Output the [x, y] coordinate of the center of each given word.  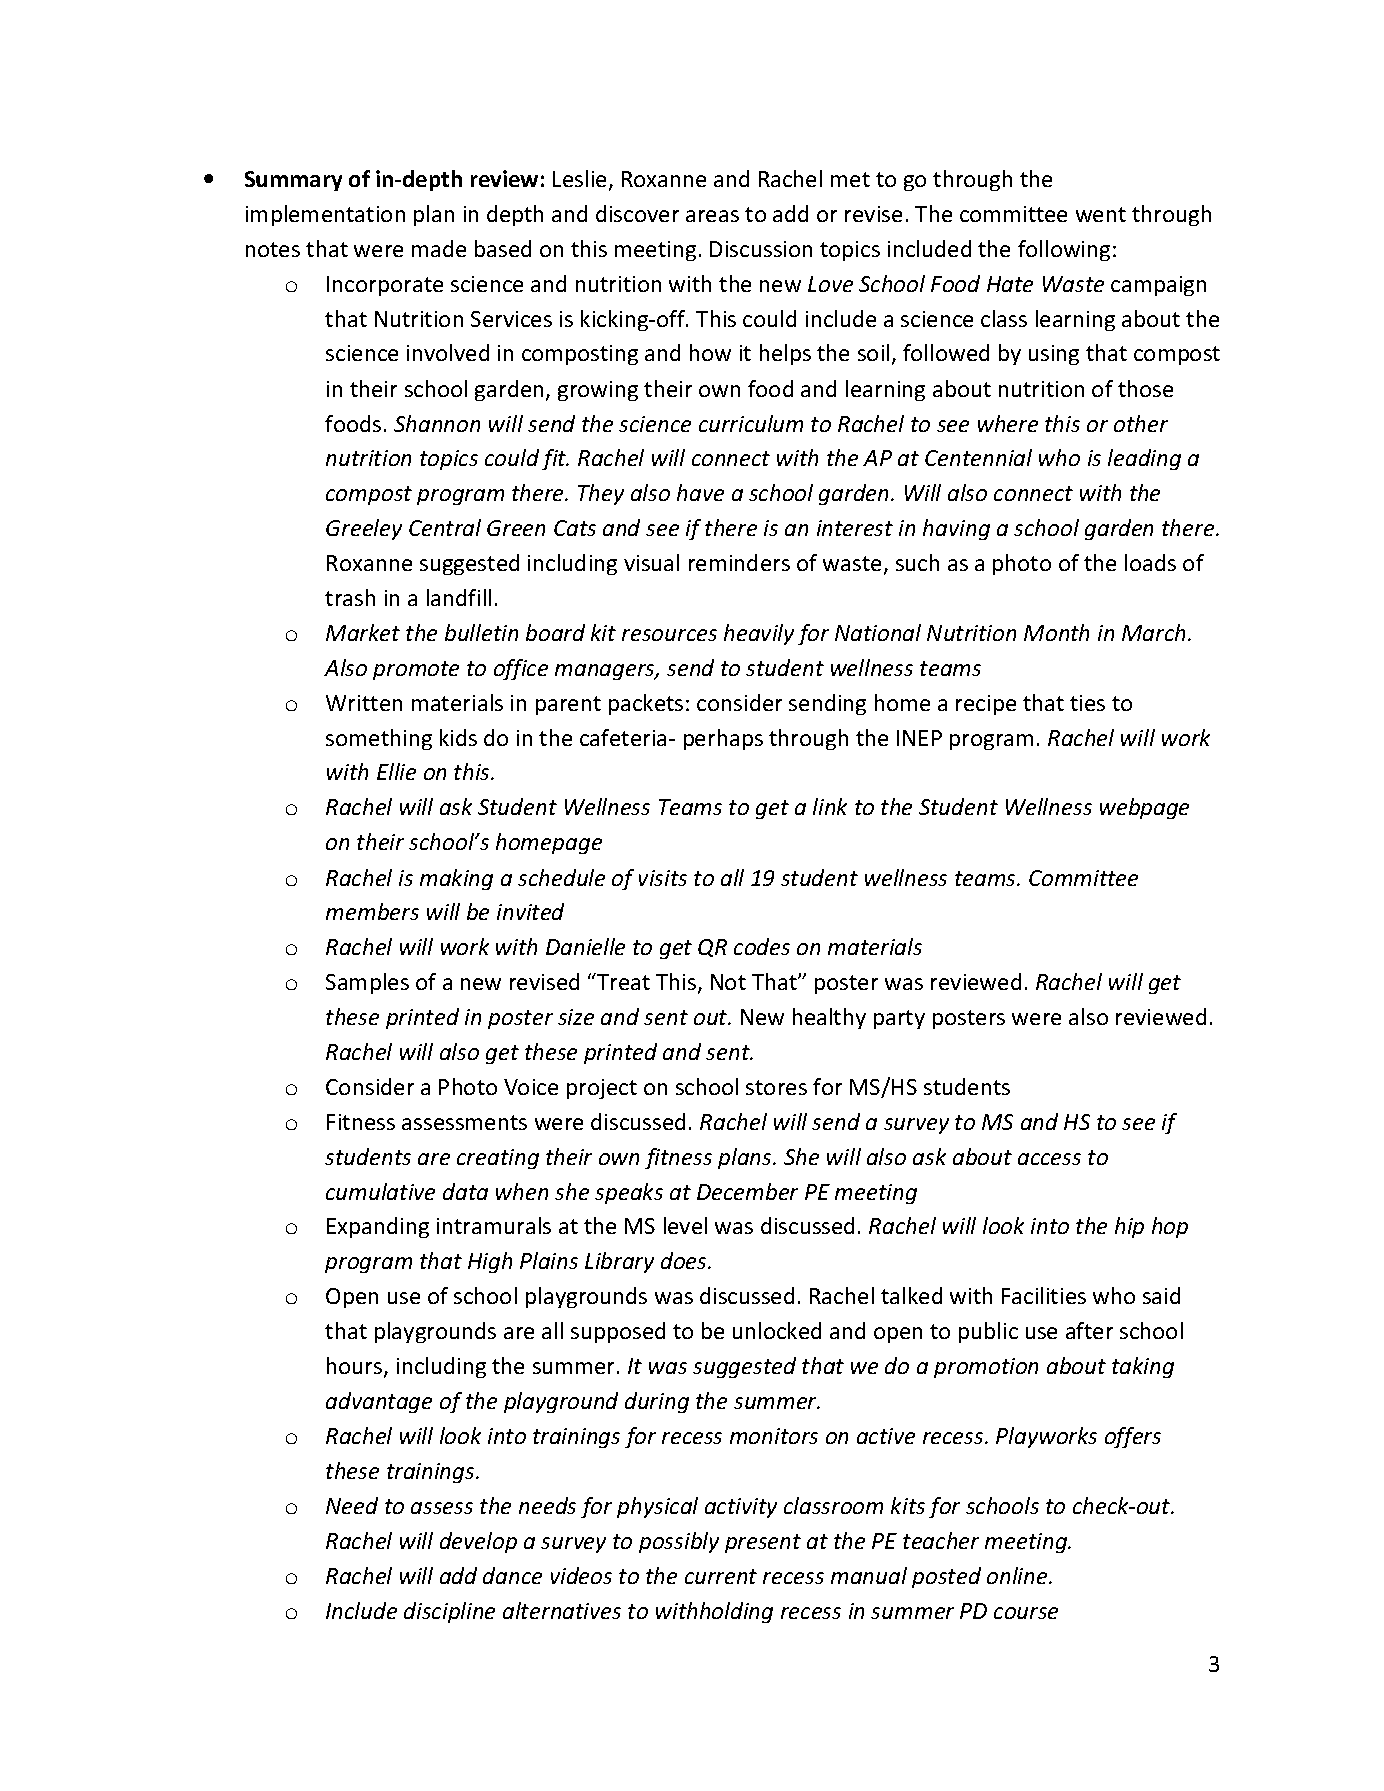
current [721, 1576]
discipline [449, 1612]
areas [712, 216]
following [1064, 250]
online [1018, 1575]
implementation [325, 215]
